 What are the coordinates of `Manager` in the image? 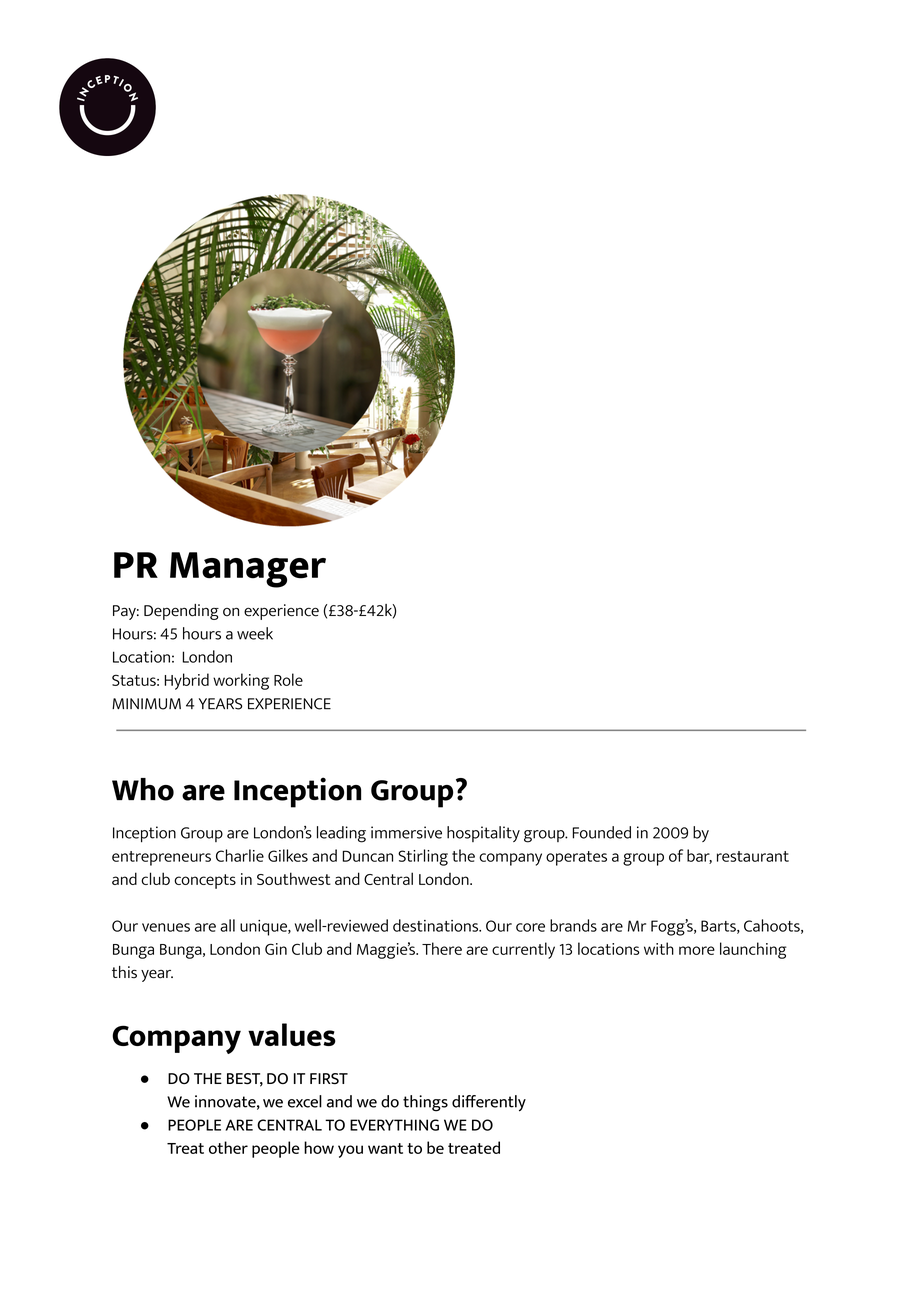 It's located at (248, 570).
